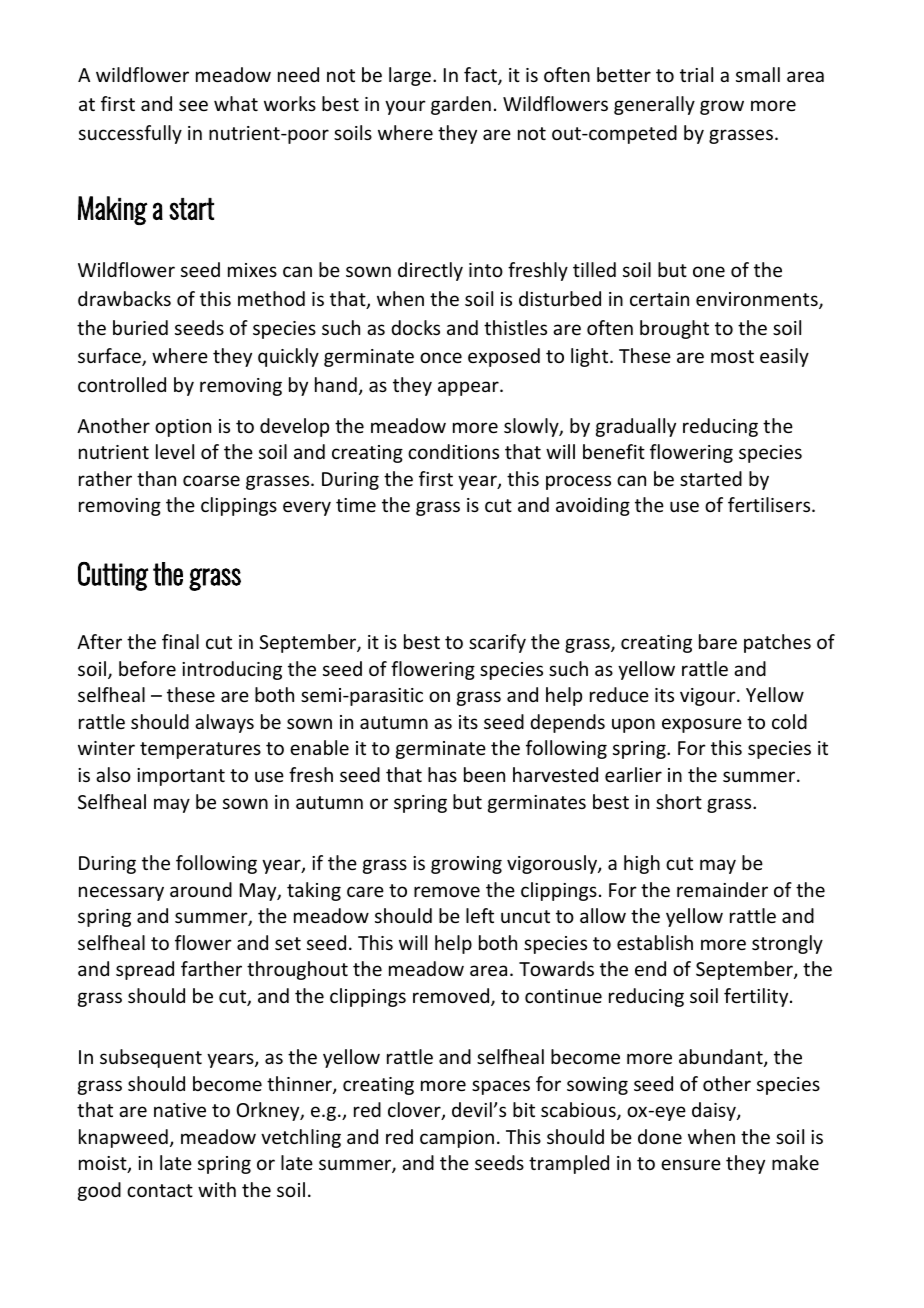 This screenshot has width=924, height=1308. I want to click on farther, so click(211, 968).
